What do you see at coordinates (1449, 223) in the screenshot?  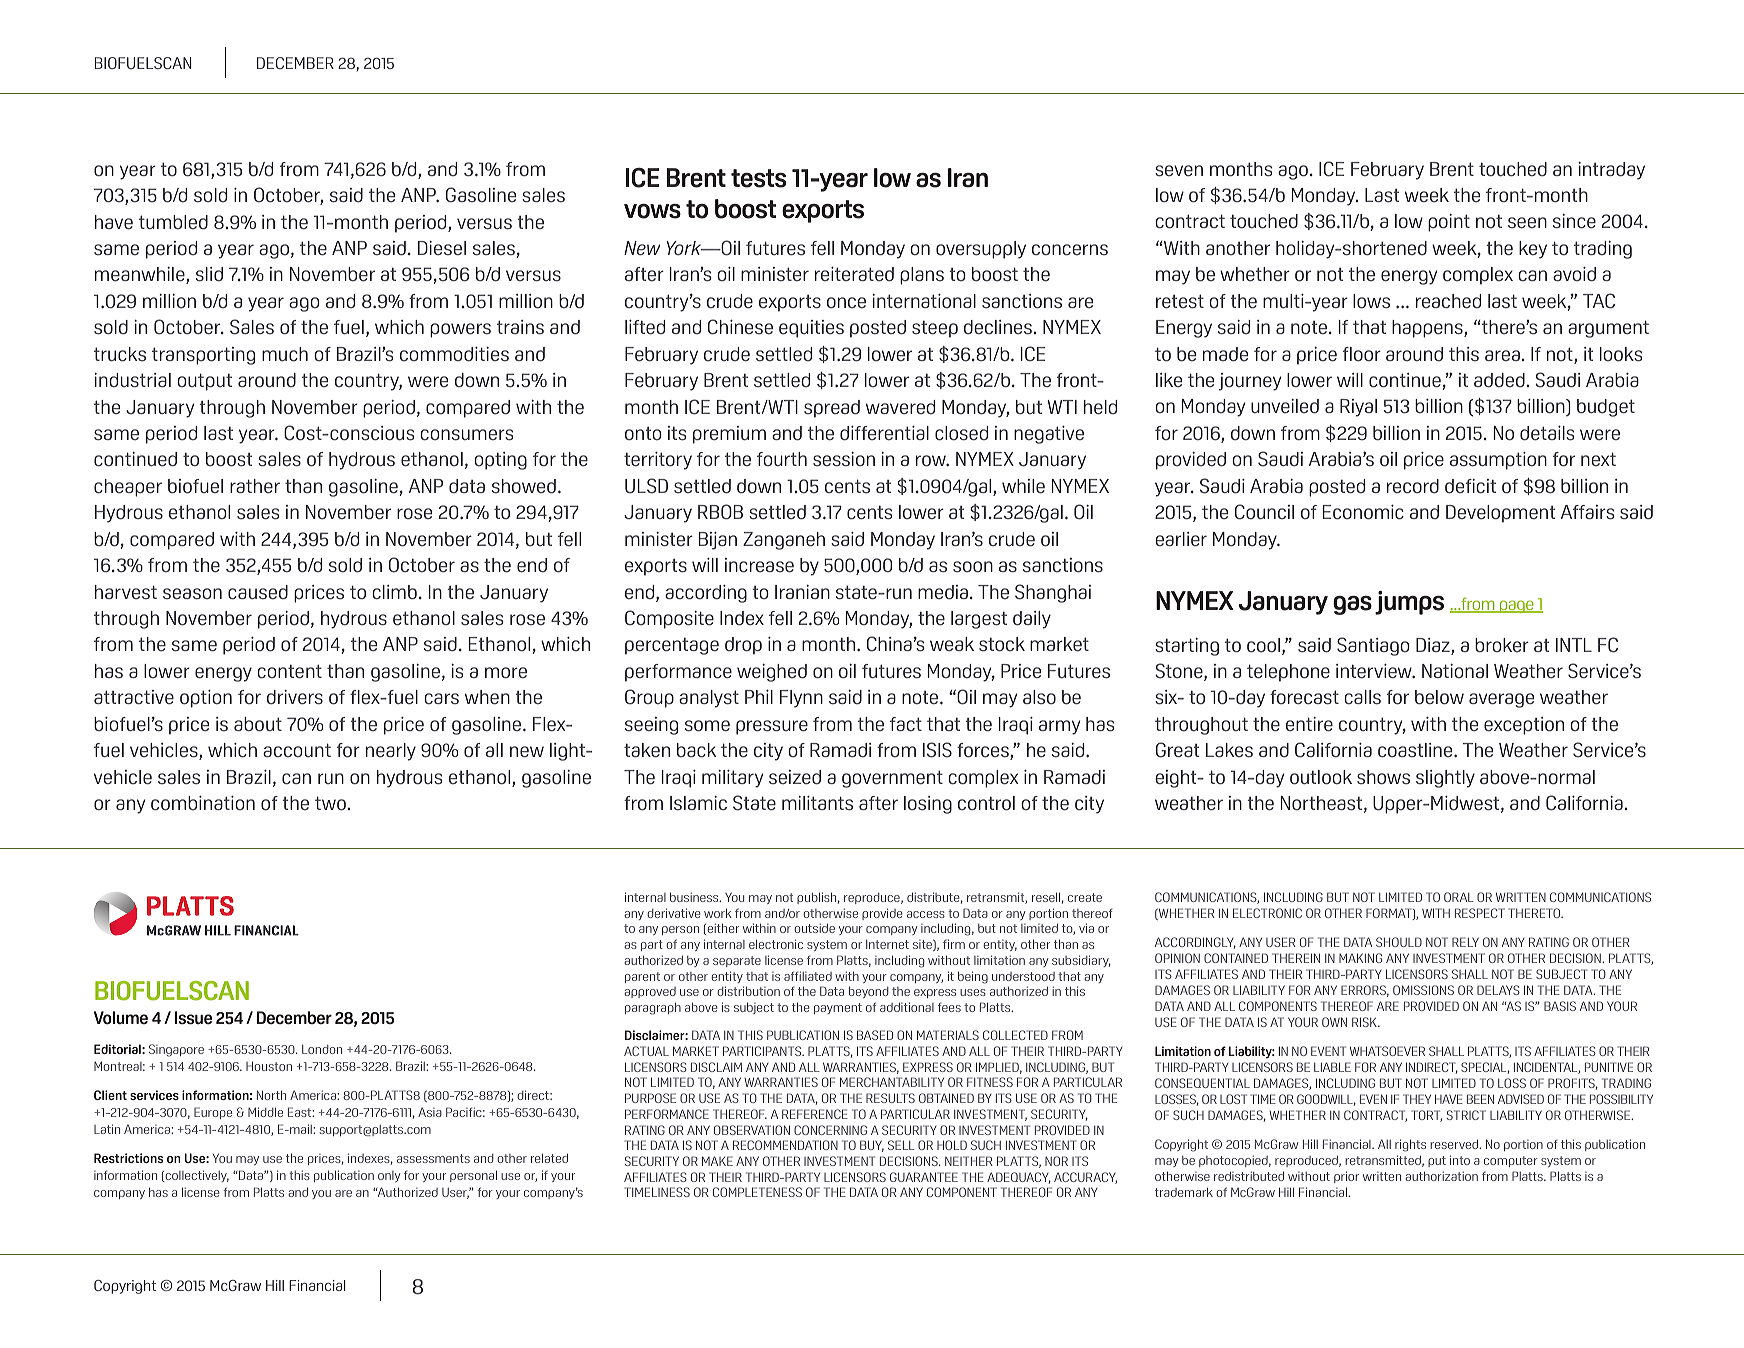 I see `point` at bounding box center [1449, 223].
